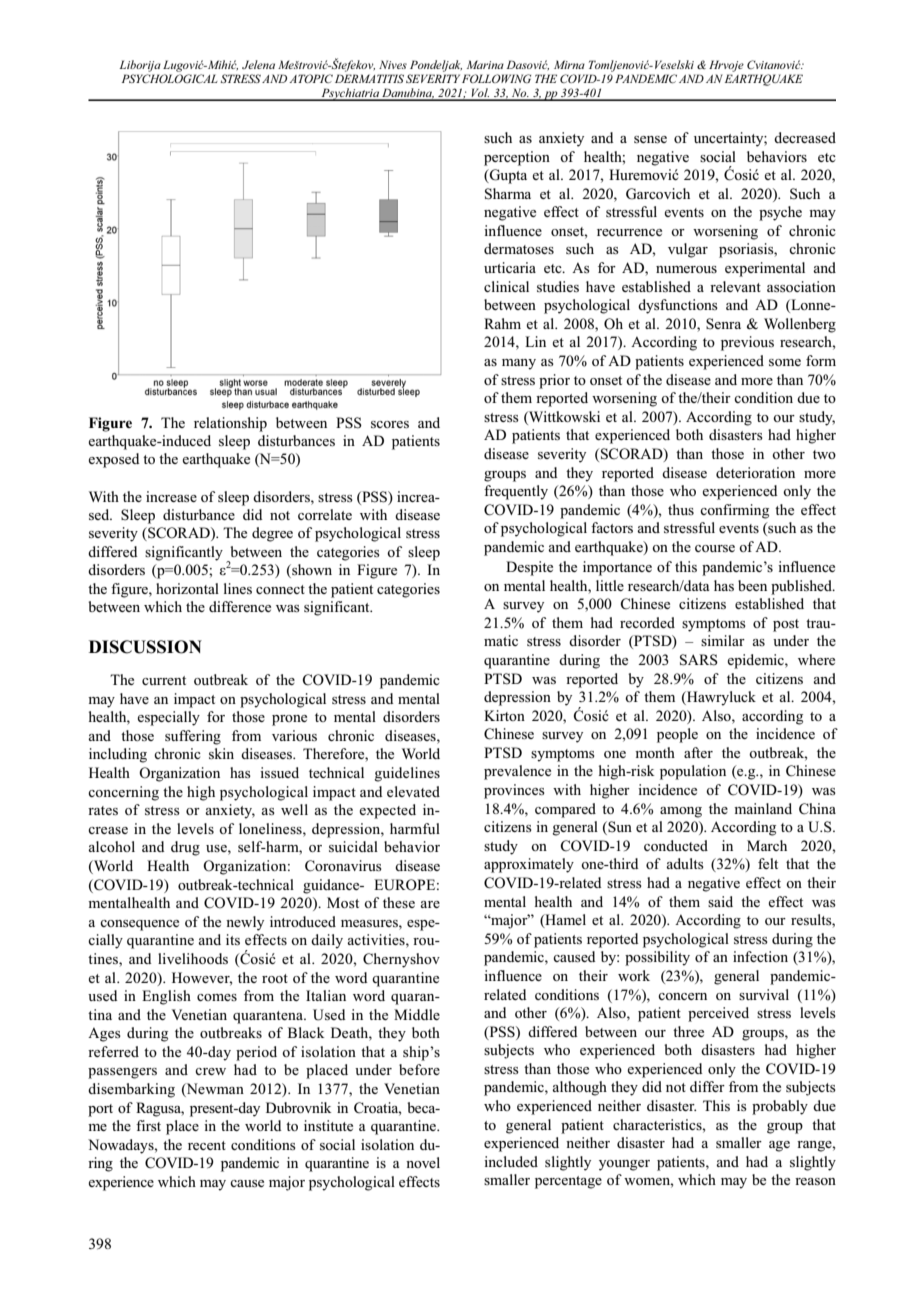 Image resolution: width=924 pixels, height=1308 pixels. What do you see at coordinates (187, 588) in the page?
I see `horizontal` at bounding box center [187, 588].
